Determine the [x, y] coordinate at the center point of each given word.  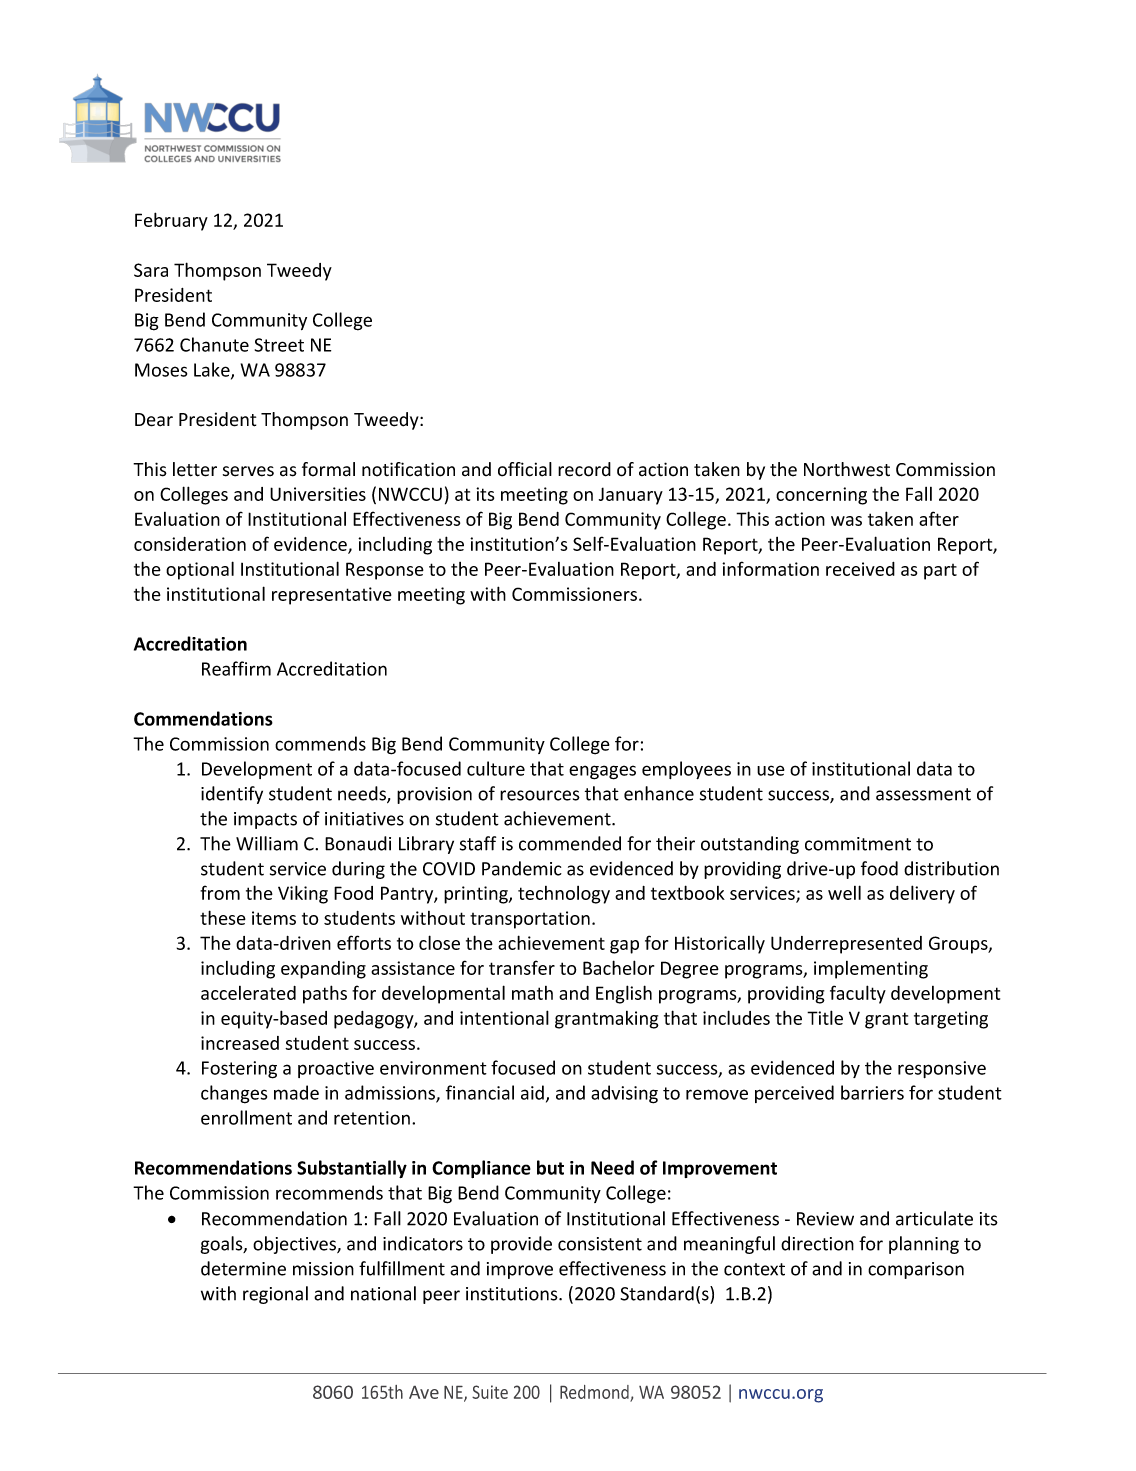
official [525, 469]
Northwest [847, 469]
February [171, 221]
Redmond [594, 1392]
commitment [858, 844]
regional [275, 1295]
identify [232, 795]
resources [540, 795]
